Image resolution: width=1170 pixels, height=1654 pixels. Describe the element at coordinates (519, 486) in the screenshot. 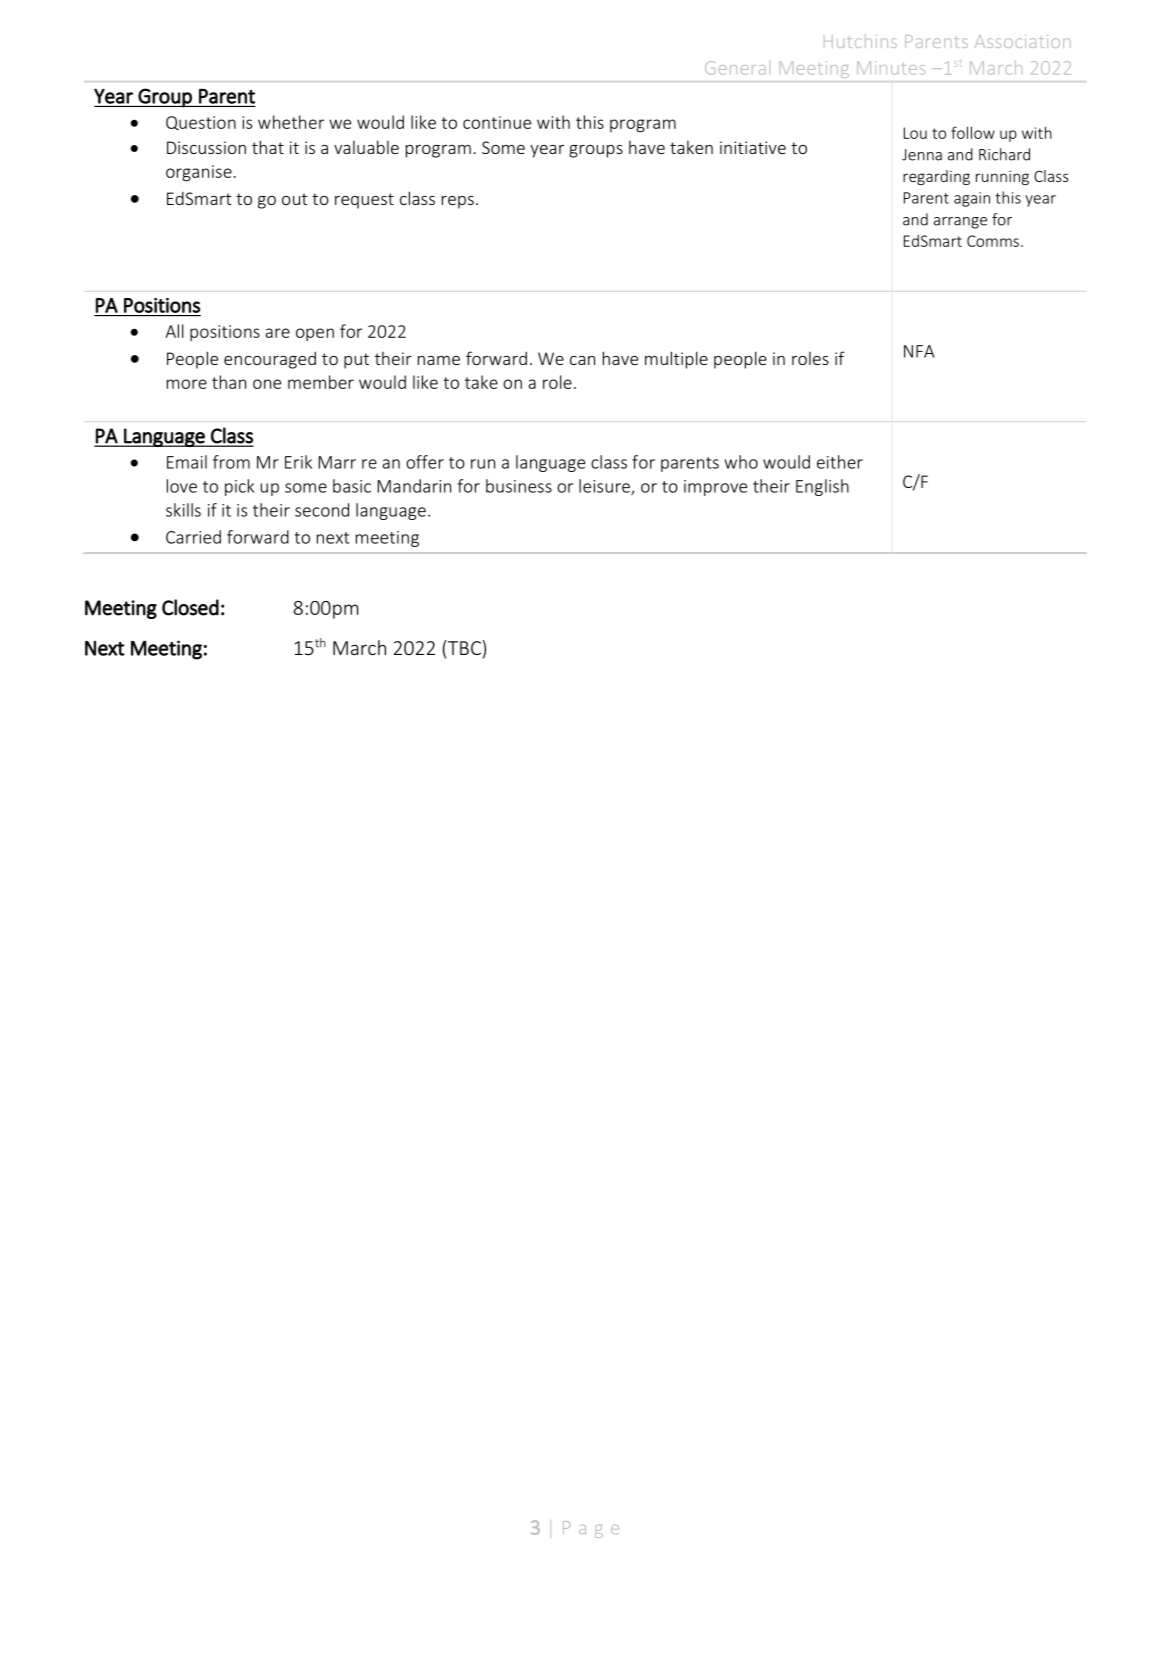

I see `business` at that location.
